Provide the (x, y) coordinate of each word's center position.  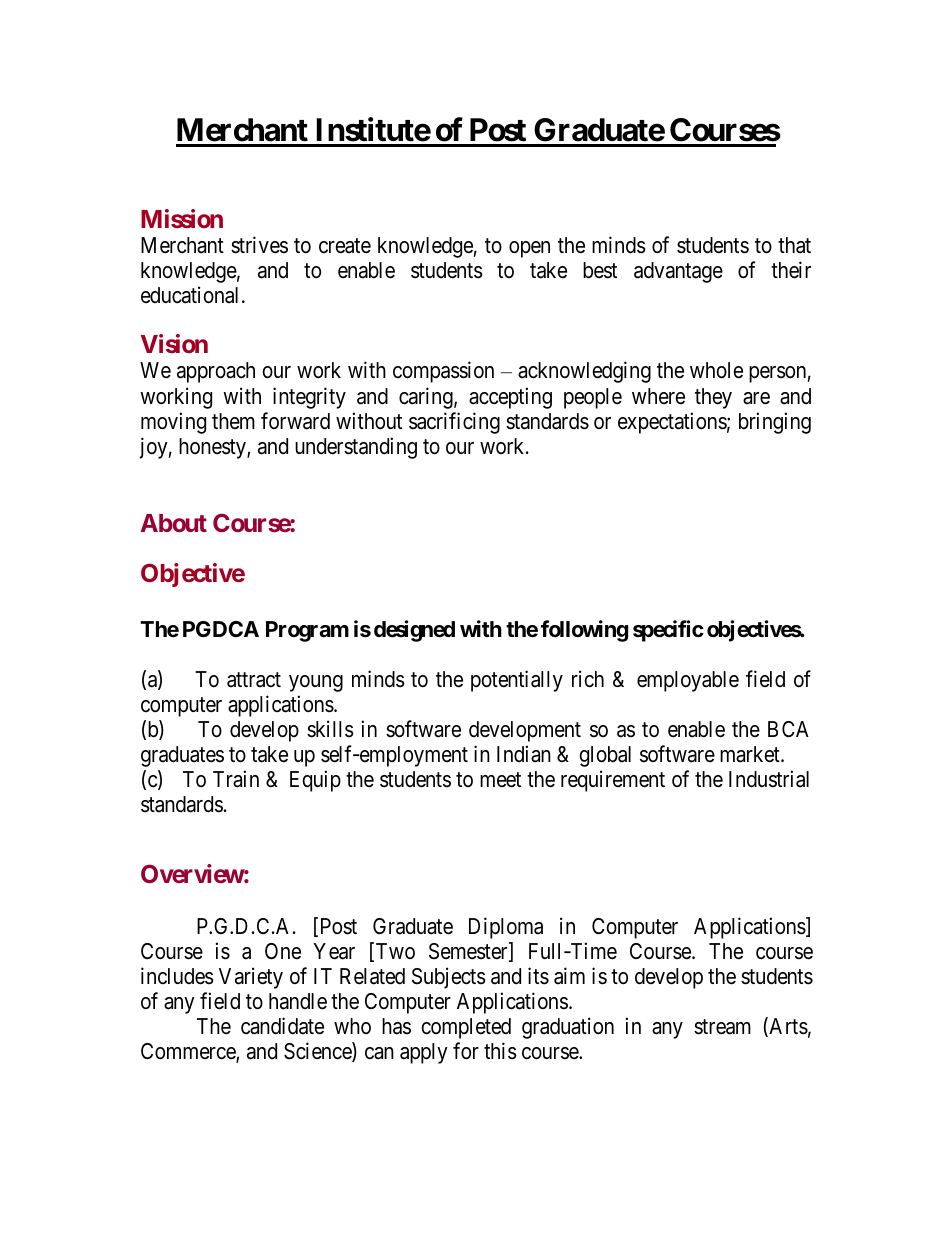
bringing (775, 423)
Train (236, 779)
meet (500, 780)
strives (259, 245)
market (751, 754)
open (529, 249)
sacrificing (454, 423)
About (174, 523)
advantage (678, 272)
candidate (282, 1026)
